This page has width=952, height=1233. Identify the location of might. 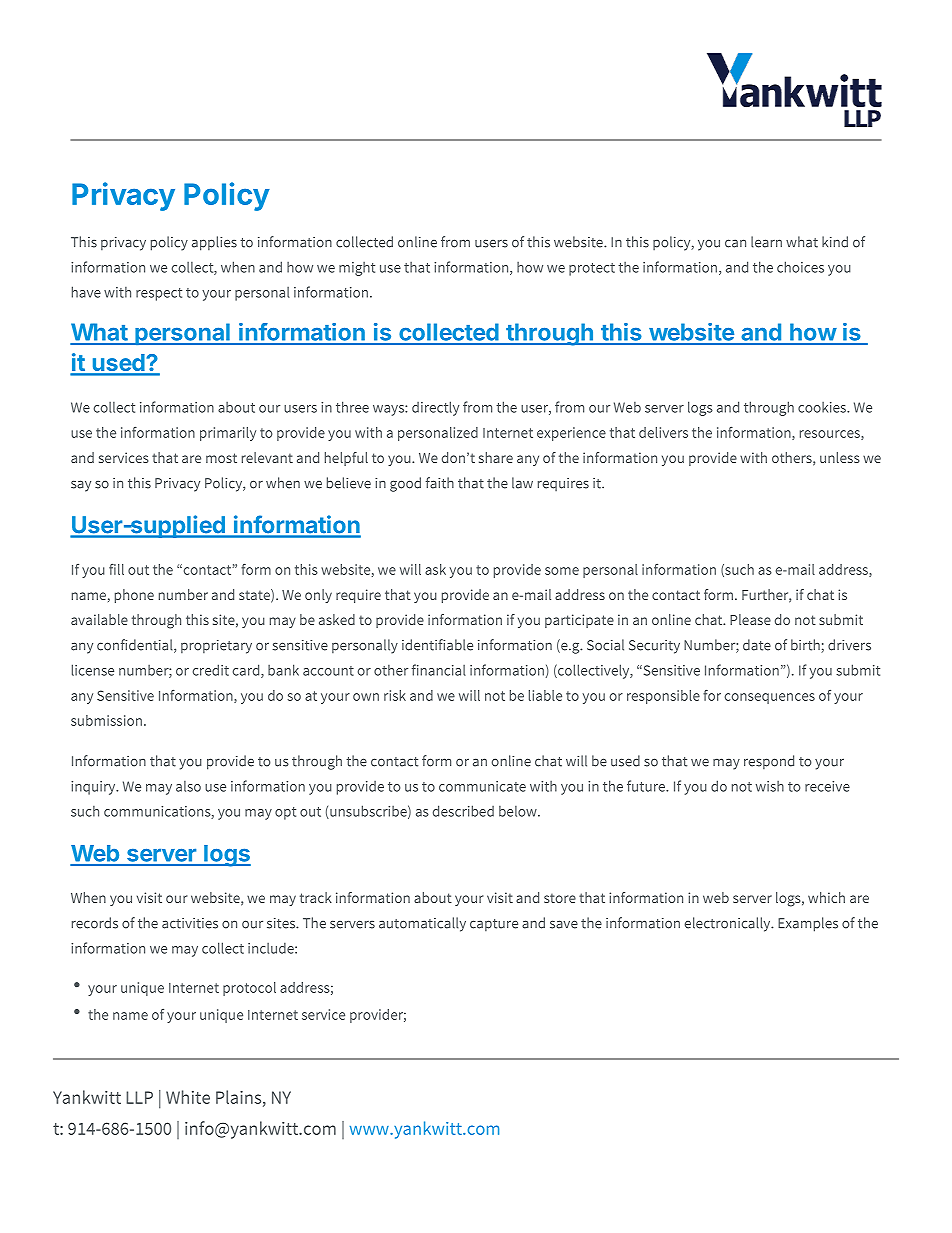
(357, 269).
